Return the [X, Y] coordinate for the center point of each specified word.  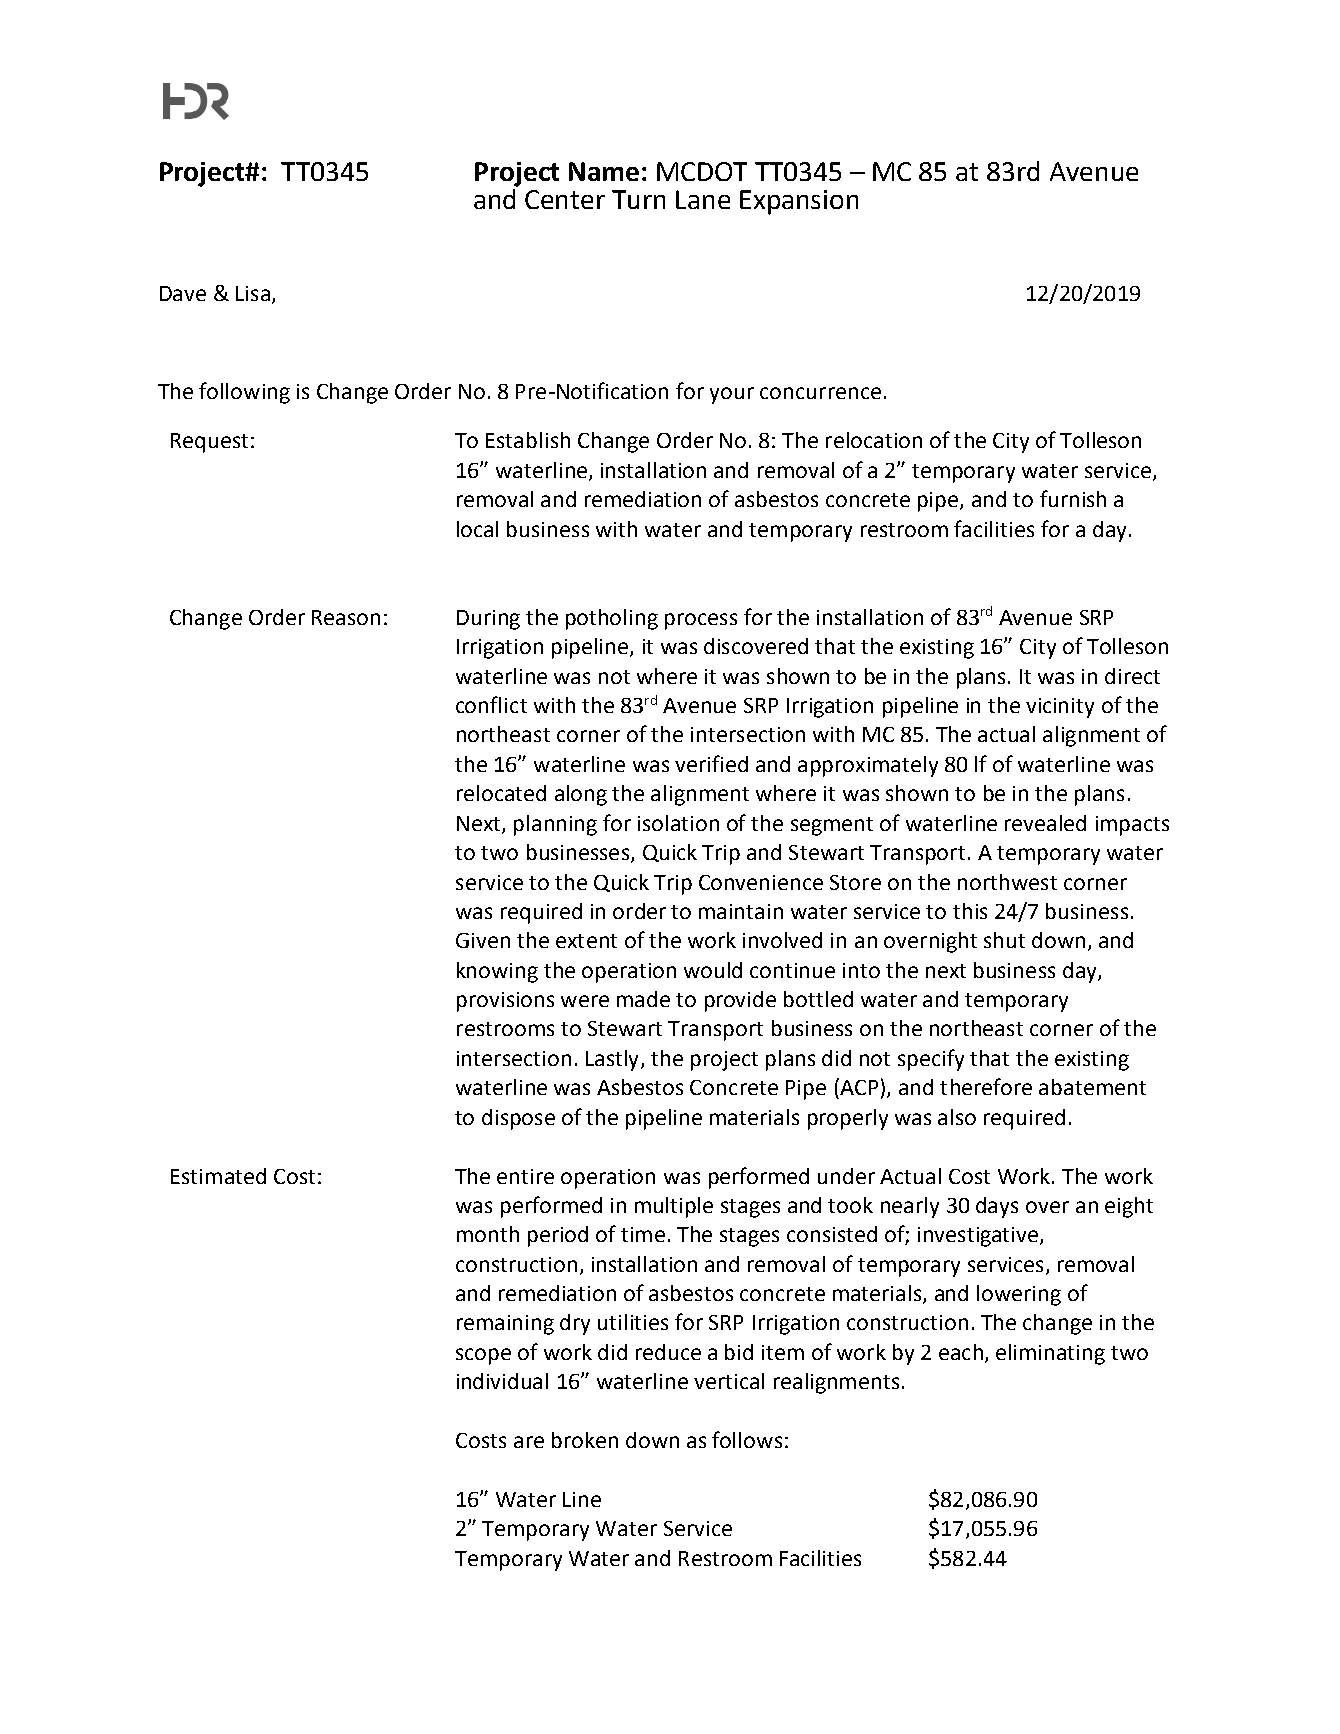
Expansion [799, 202]
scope [483, 1356]
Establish [528, 440]
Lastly [614, 1060]
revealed [1045, 823]
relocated [501, 793]
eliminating [1050, 1354]
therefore [986, 1086]
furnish [1073, 498]
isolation [678, 823]
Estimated [218, 1176]
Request [209, 443]
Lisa [253, 293]
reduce [668, 1352]
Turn [638, 199]
